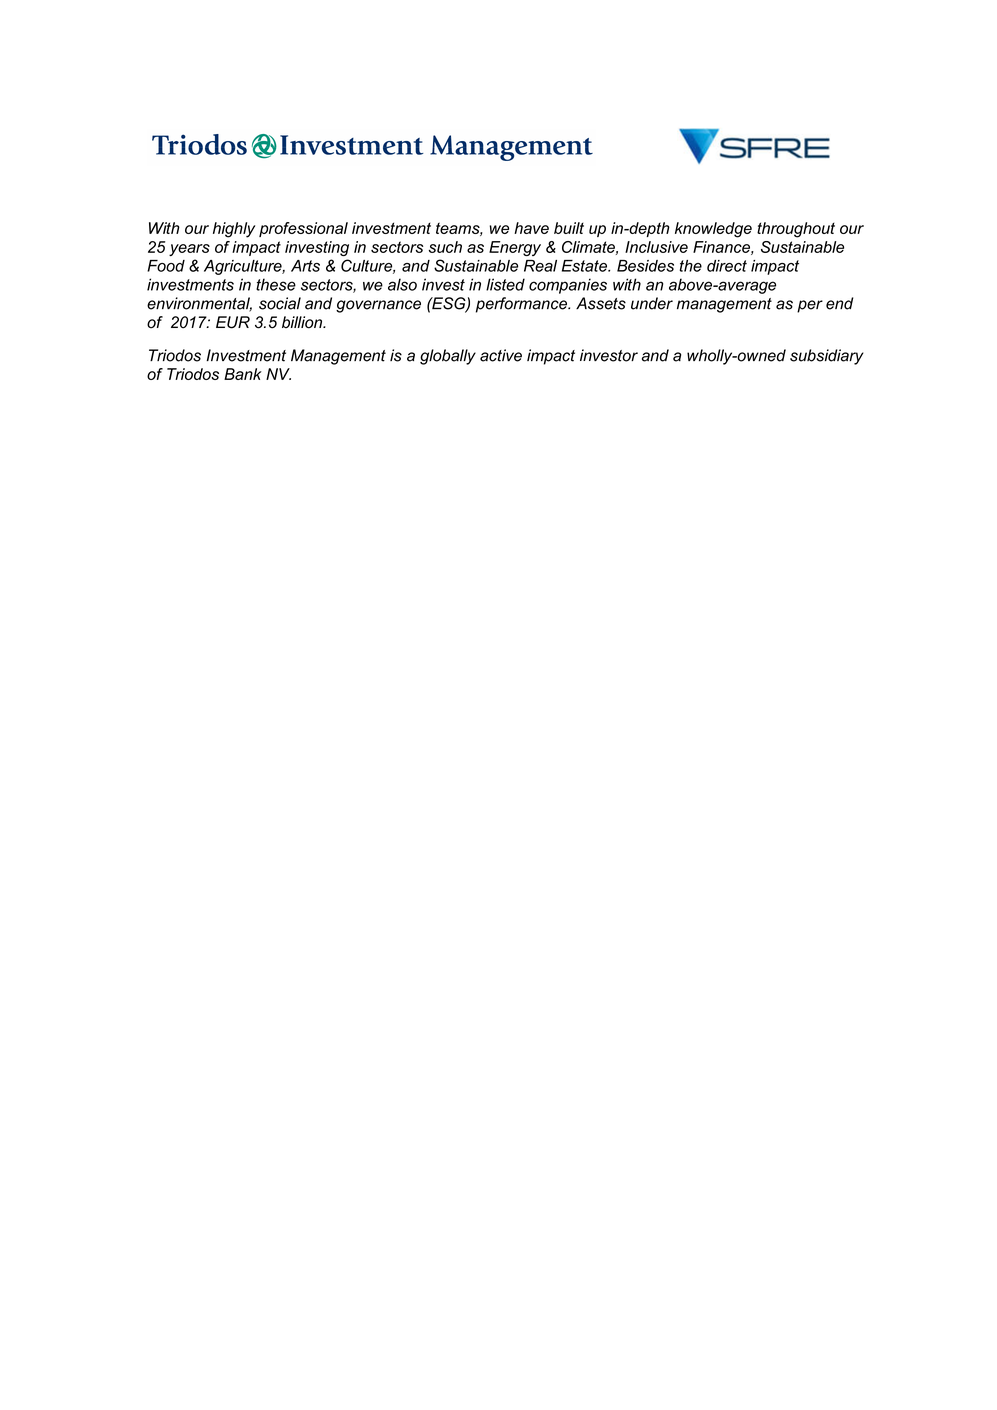  What do you see at coordinates (448, 357) in the screenshot?
I see `globally` at bounding box center [448, 357].
